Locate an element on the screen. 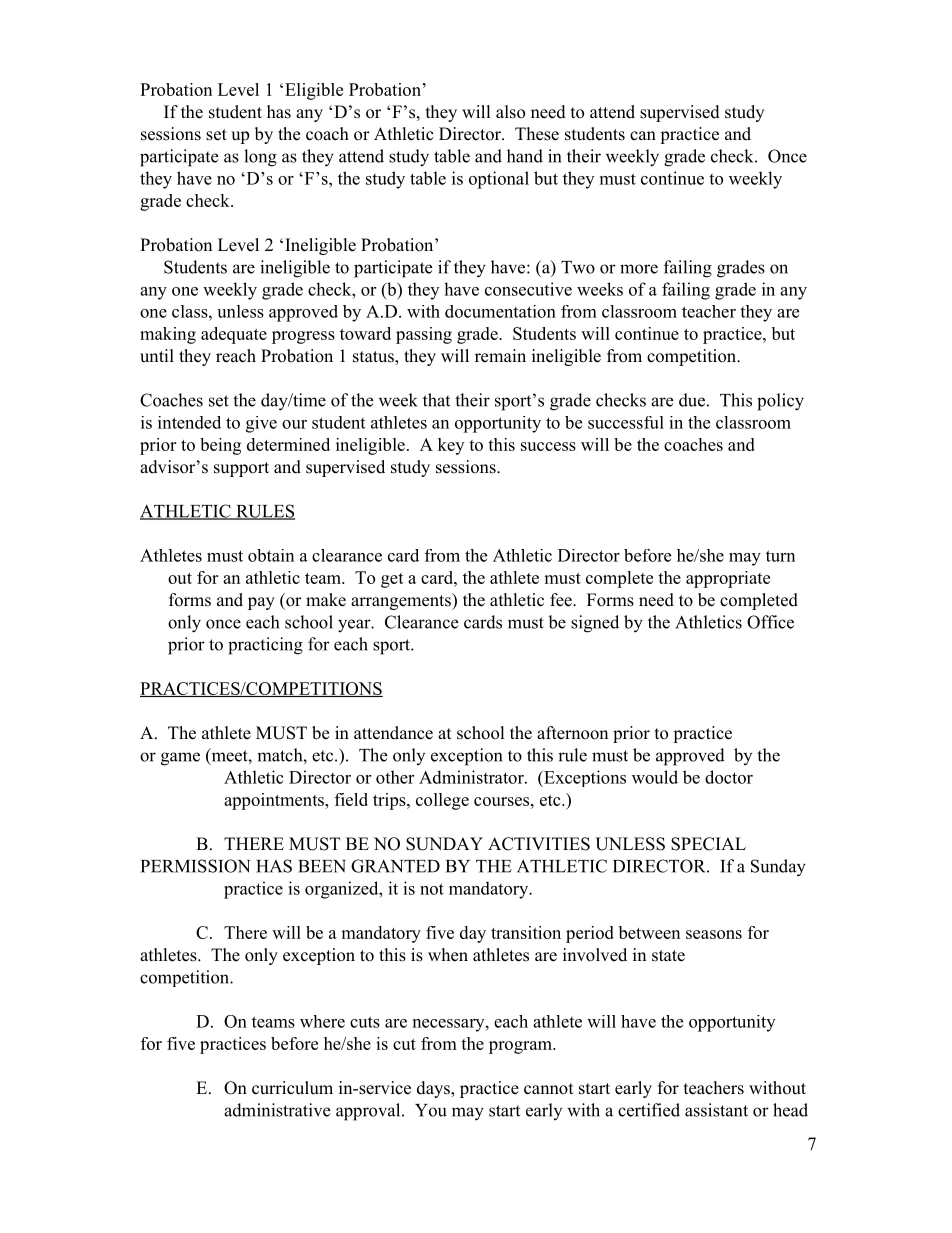 The height and width of the screenshot is (1233, 952). more is located at coordinates (639, 269).
